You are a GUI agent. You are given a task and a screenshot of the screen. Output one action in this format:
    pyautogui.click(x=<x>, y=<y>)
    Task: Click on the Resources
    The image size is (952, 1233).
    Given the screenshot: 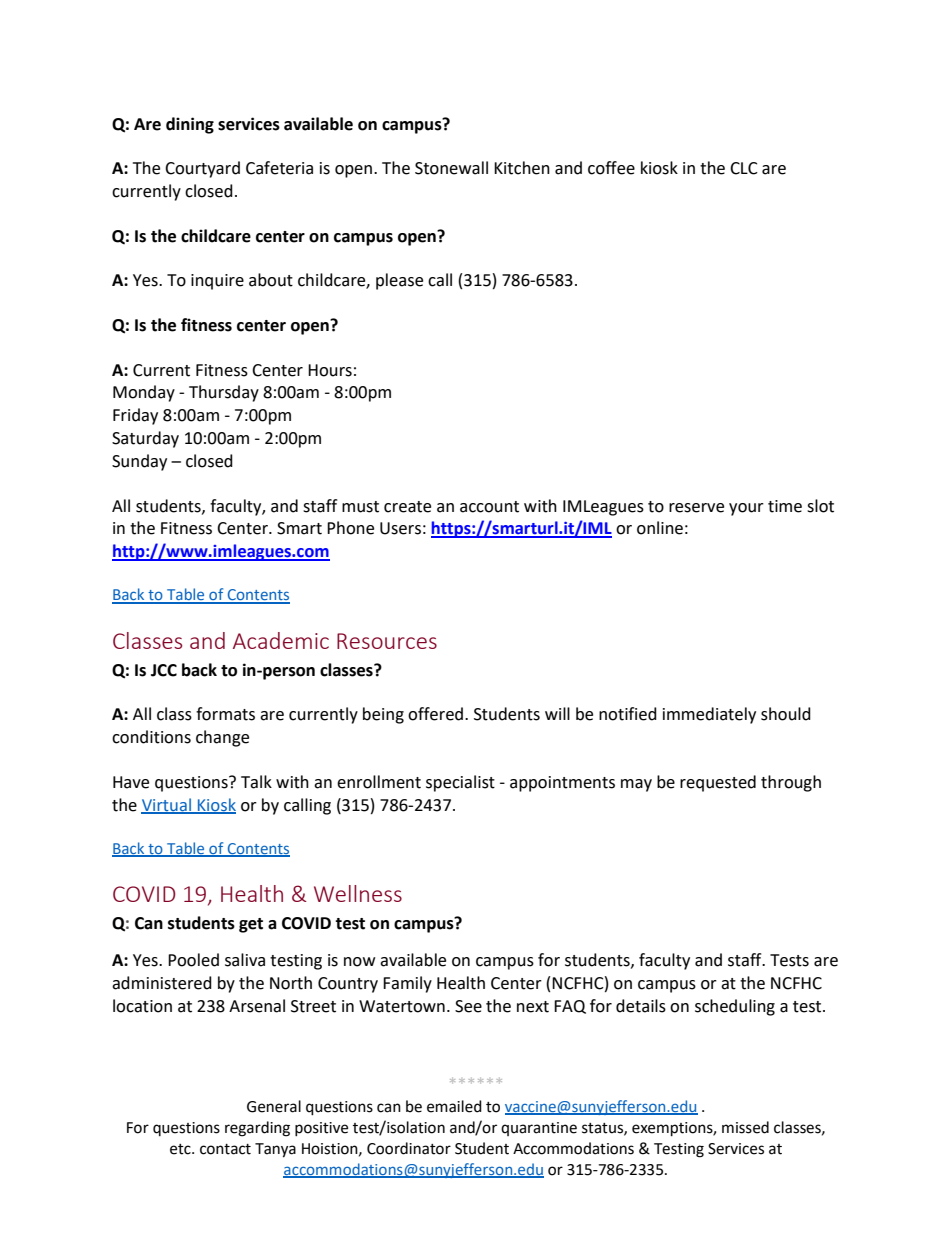 What is the action you would take?
    pyautogui.click(x=387, y=641)
